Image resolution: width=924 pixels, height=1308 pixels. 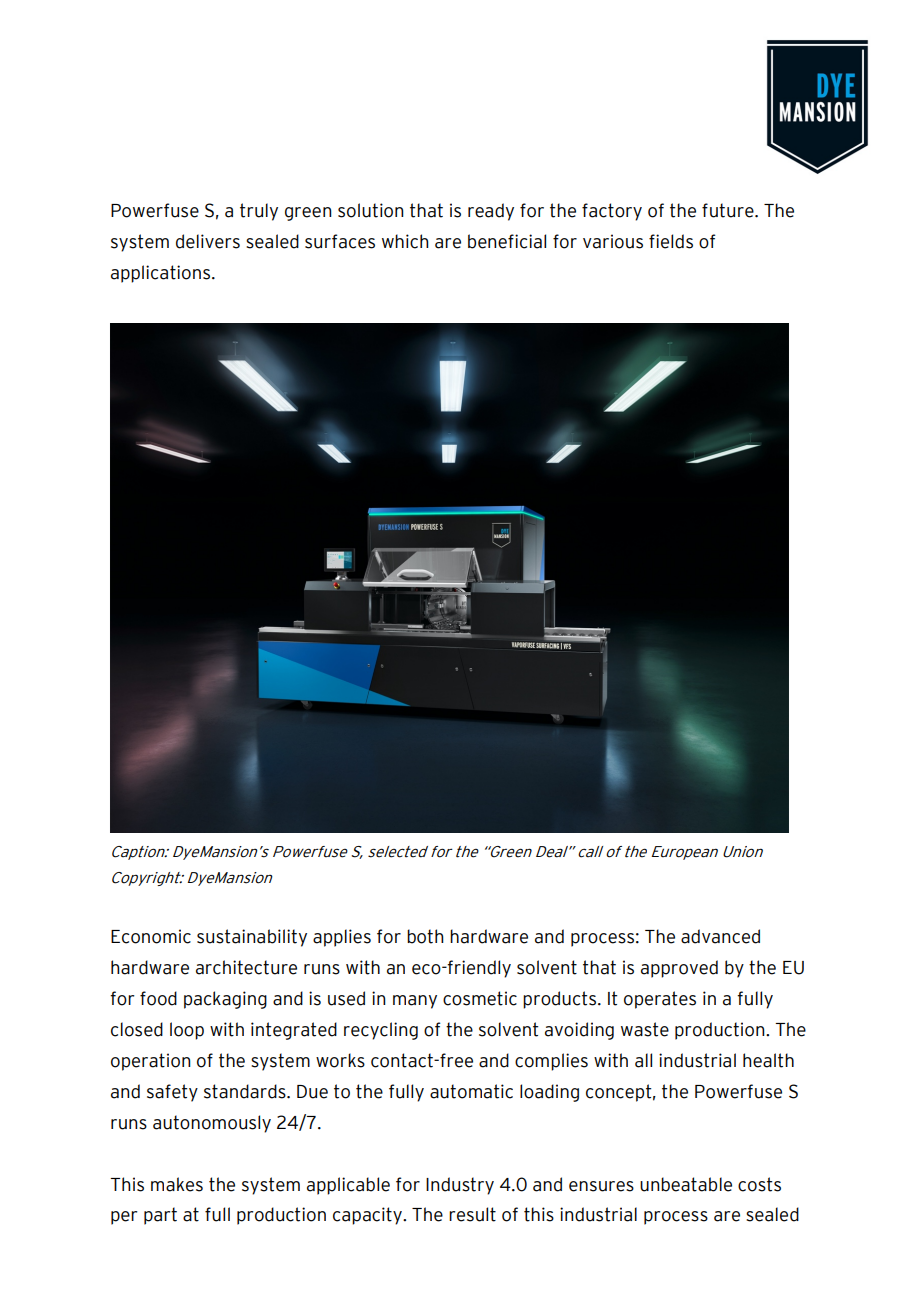 I want to click on both, so click(x=425, y=936).
